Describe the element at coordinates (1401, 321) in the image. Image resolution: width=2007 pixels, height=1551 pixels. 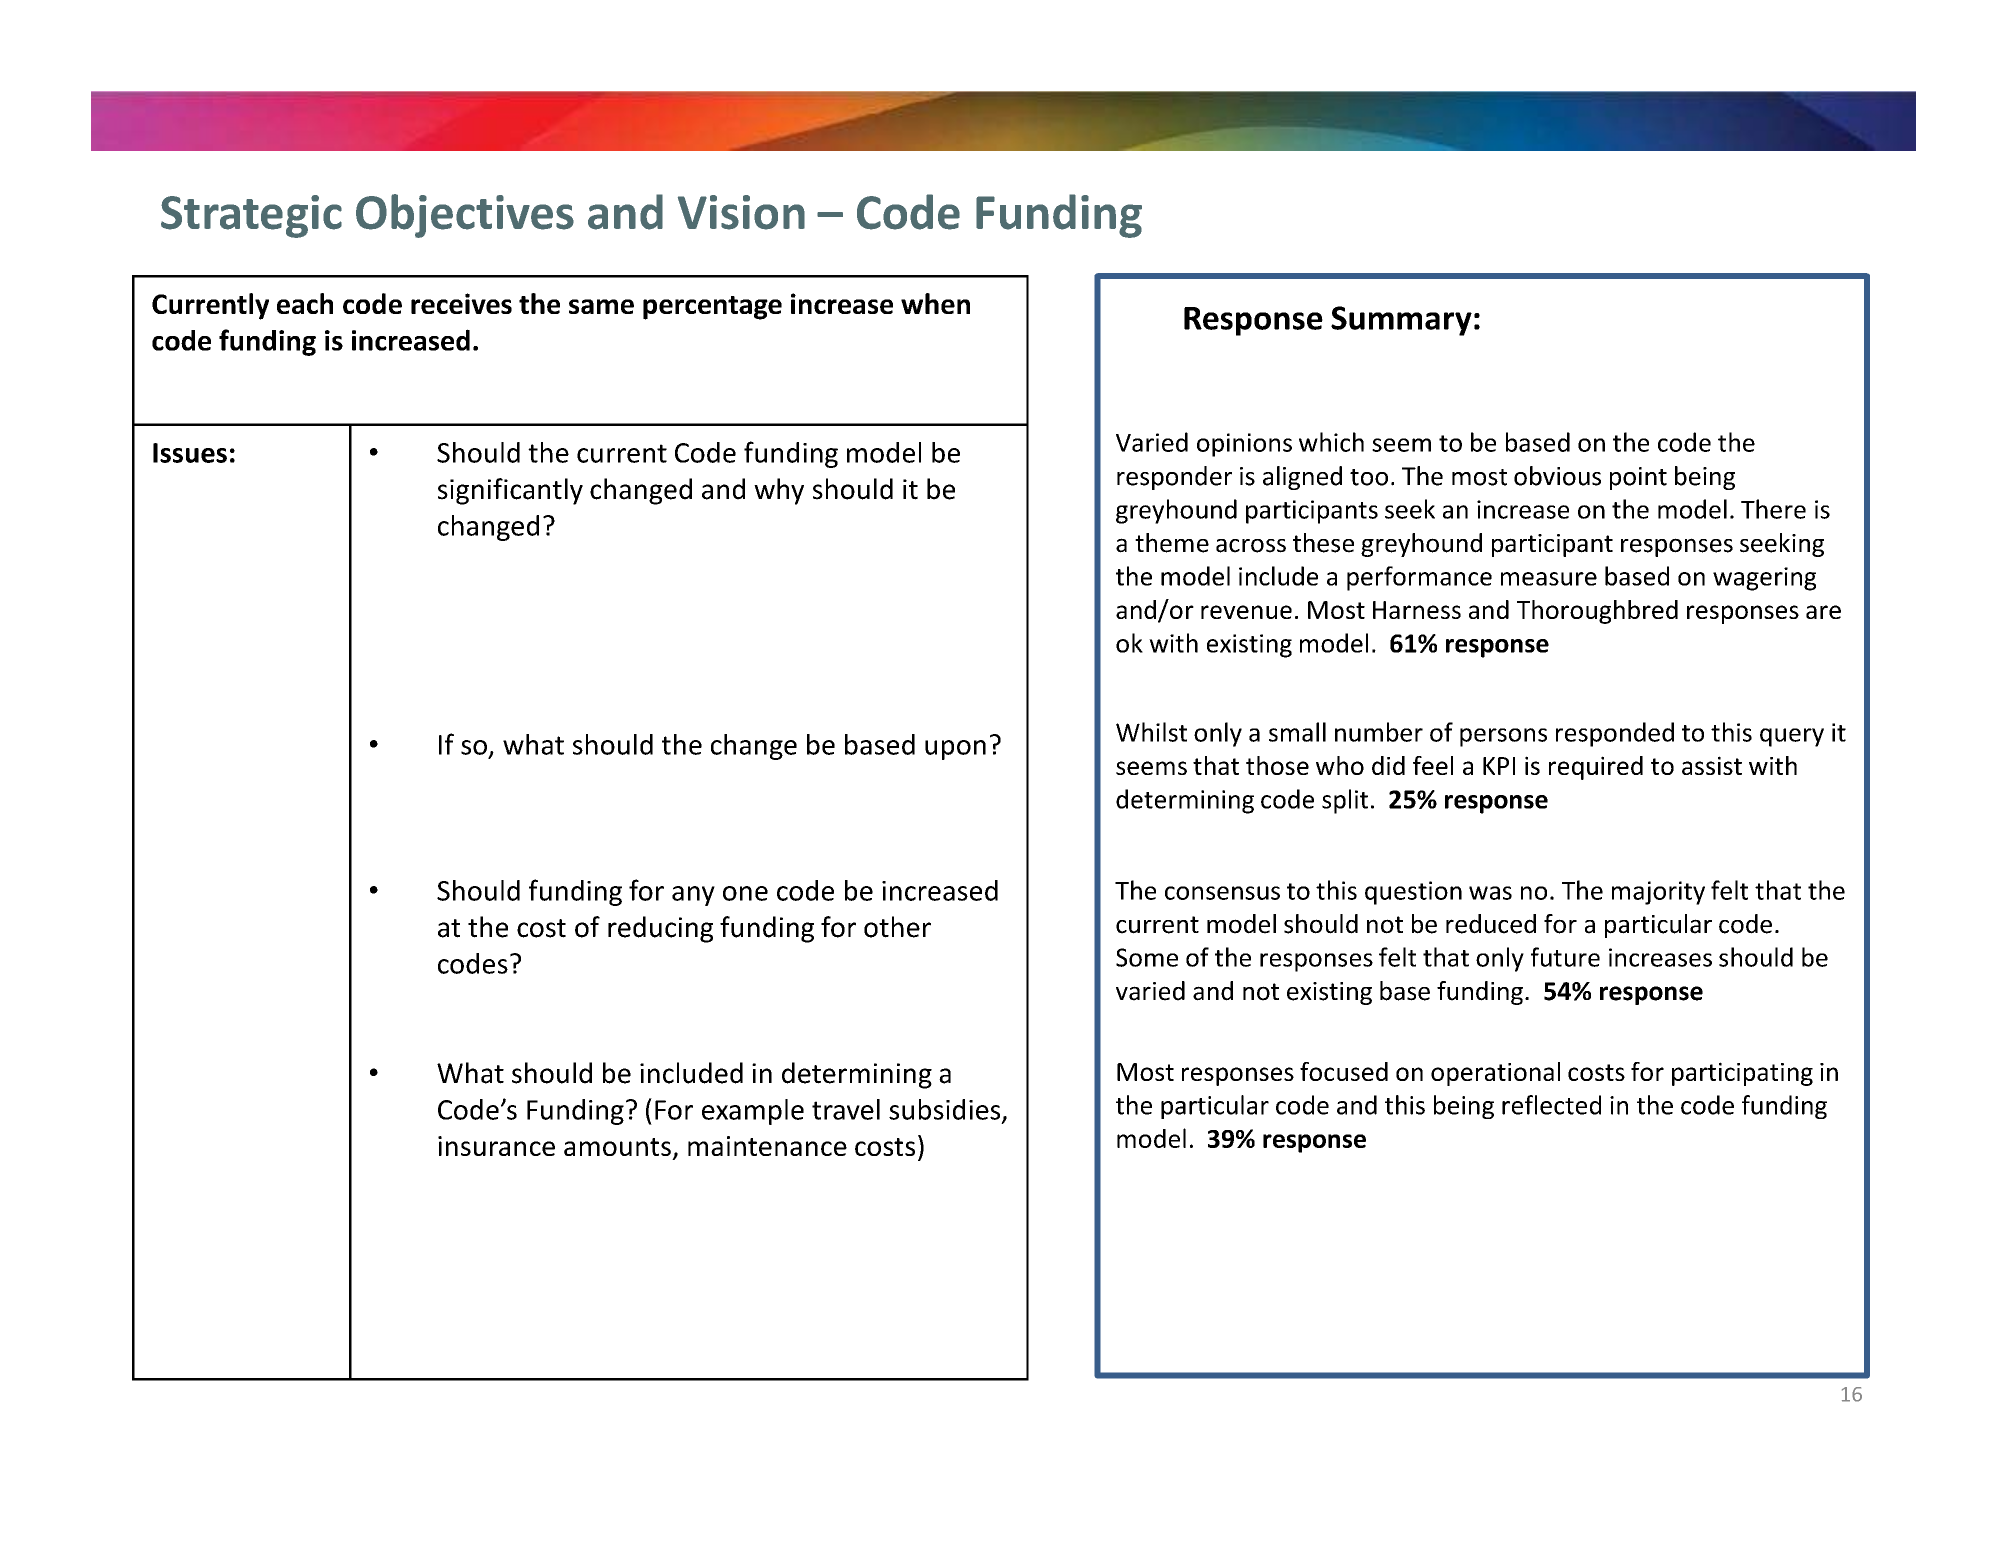
I see `Summary` at that location.
